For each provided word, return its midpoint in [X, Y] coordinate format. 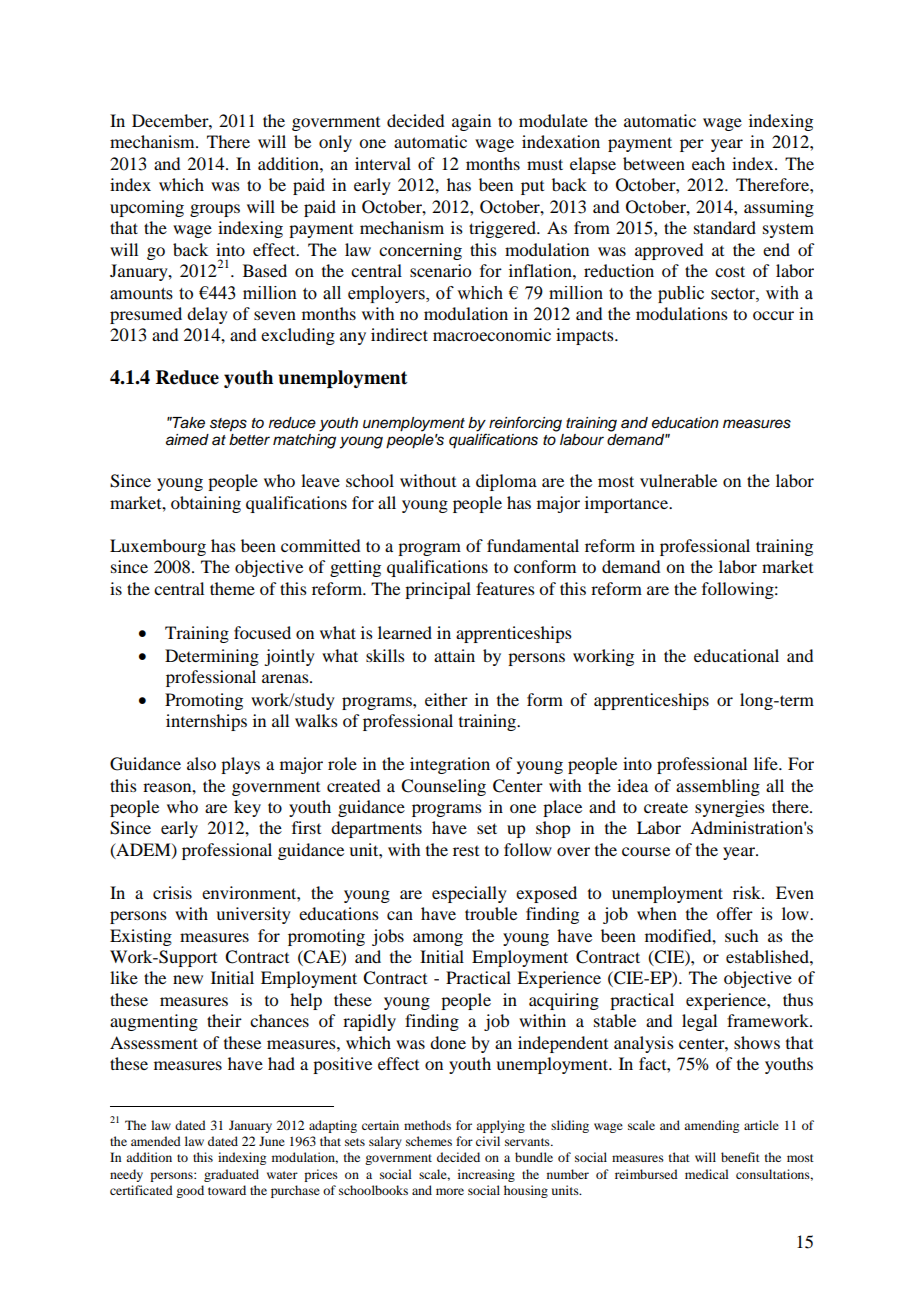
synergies [730, 808]
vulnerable [678, 480]
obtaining [206, 504]
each [708, 163]
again [471, 122]
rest [466, 851]
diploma [506, 482]
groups [215, 210]
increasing [486, 1175]
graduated [231, 1175]
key [247, 808]
